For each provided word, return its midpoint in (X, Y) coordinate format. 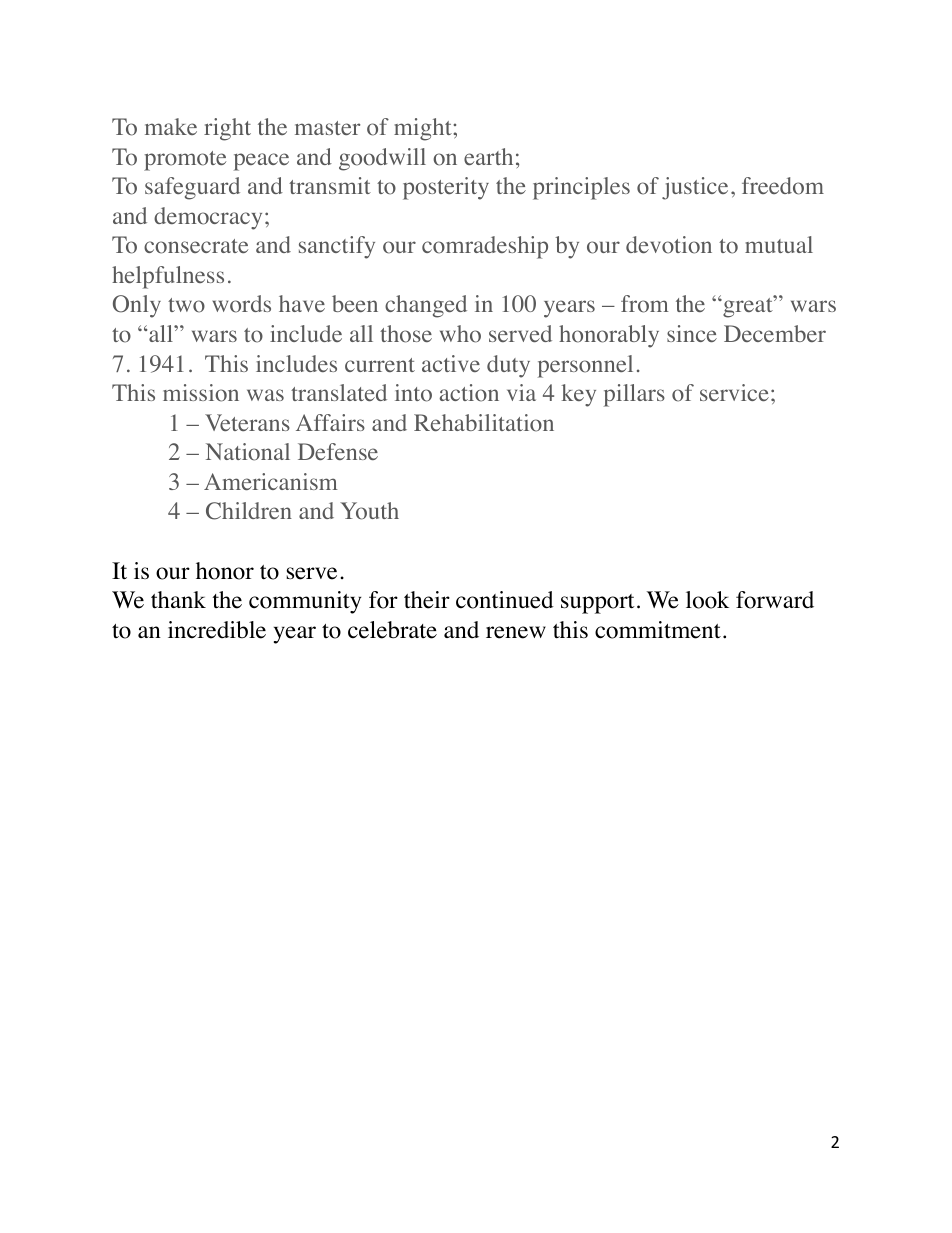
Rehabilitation (484, 423)
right (227, 129)
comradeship (485, 247)
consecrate (196, 246)
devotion (669, 245)
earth (488, 156)
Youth (369, 511)
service (734, 392)
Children (249, 511)
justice (695, 188)
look (707, 600)
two (186, 305)
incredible (217, 630)
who (460, 334)
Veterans (247, 422)
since (692, 333)
